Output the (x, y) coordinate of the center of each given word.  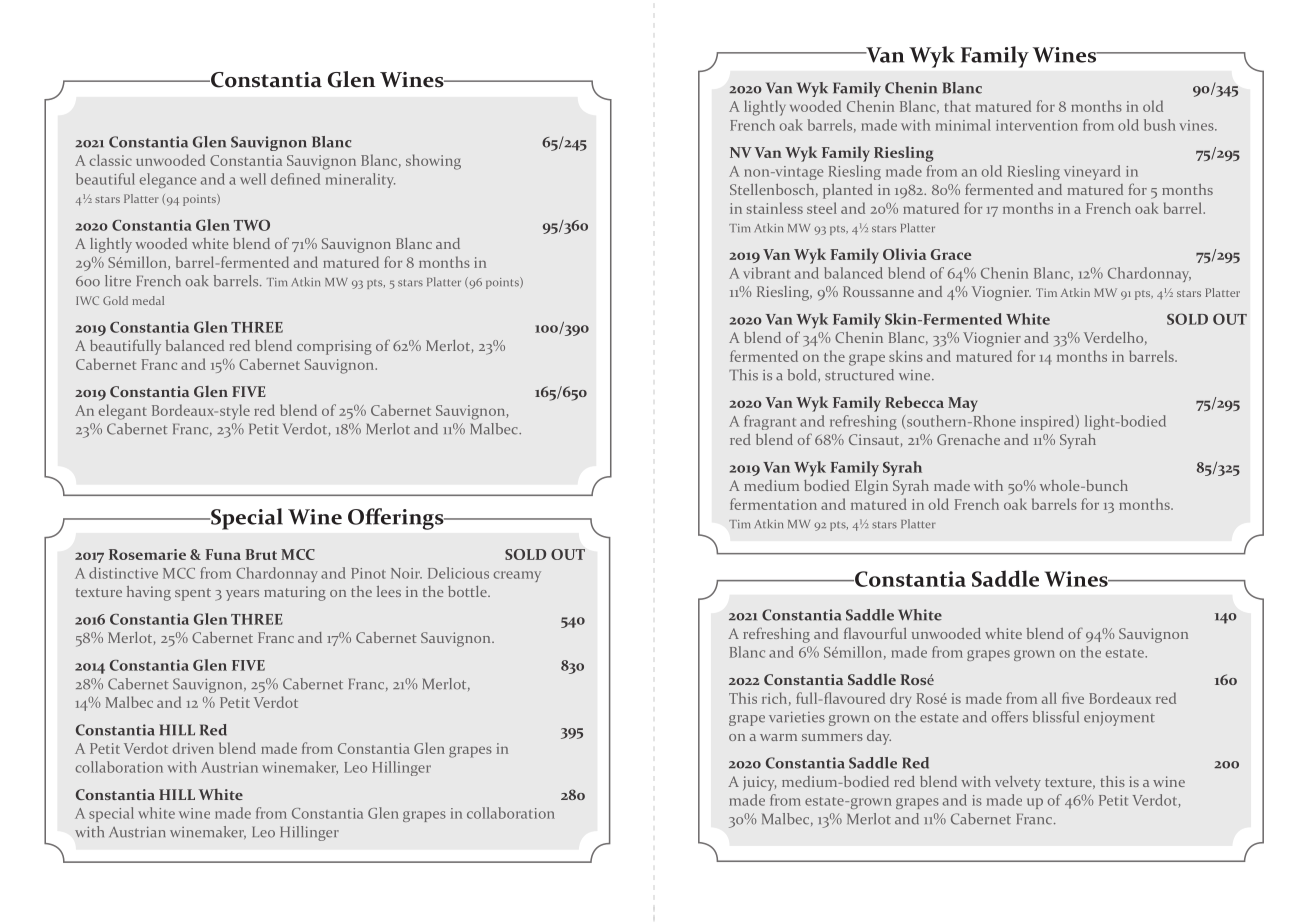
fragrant (770, 422)
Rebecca (914, 402)
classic (110, 160)
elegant (122, 412)
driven (193, 748)
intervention (1037, 125)
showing (433, 162)
